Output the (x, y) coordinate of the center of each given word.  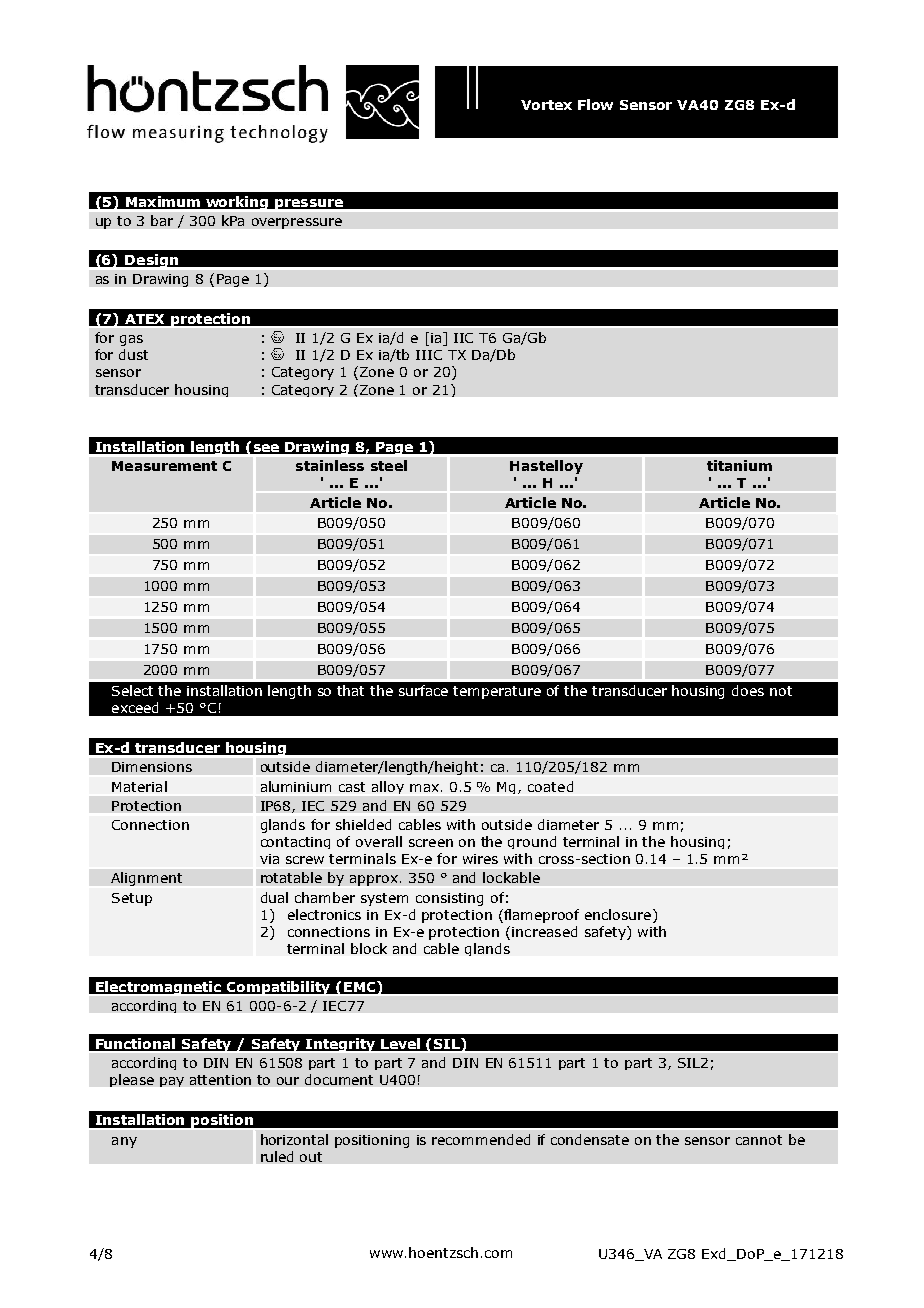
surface (423, 690)
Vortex (546, 105)
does (748, 690)
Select (132, 690)
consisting (449, 899)
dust (133, 354)
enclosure (619, 914)
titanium (739, 465)
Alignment (146, 879)
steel (389, 465)
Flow (595, 104)
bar (162, 220)
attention (220, 1080)
